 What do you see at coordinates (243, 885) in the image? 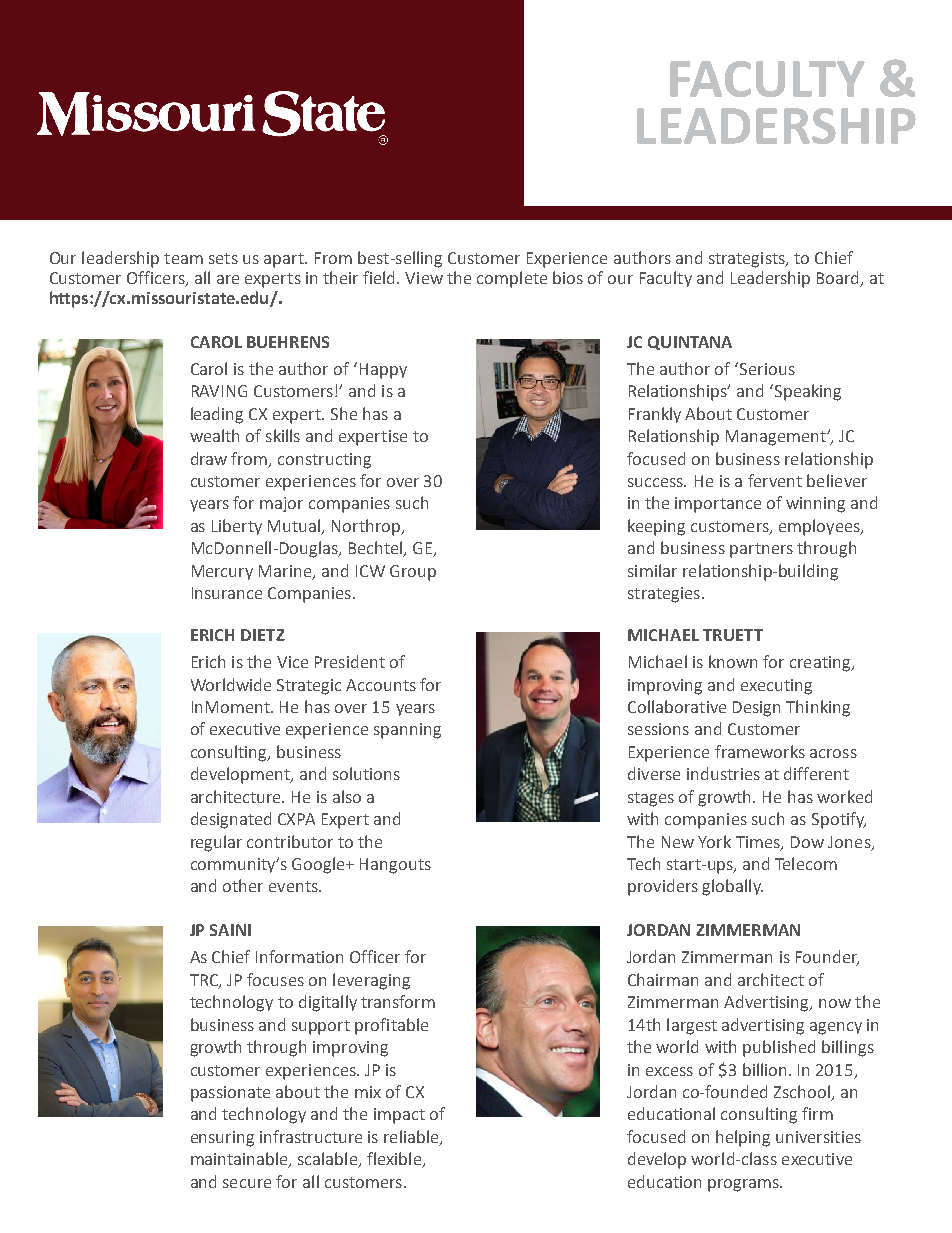
I see `other` at bounding box center [243, 885].
